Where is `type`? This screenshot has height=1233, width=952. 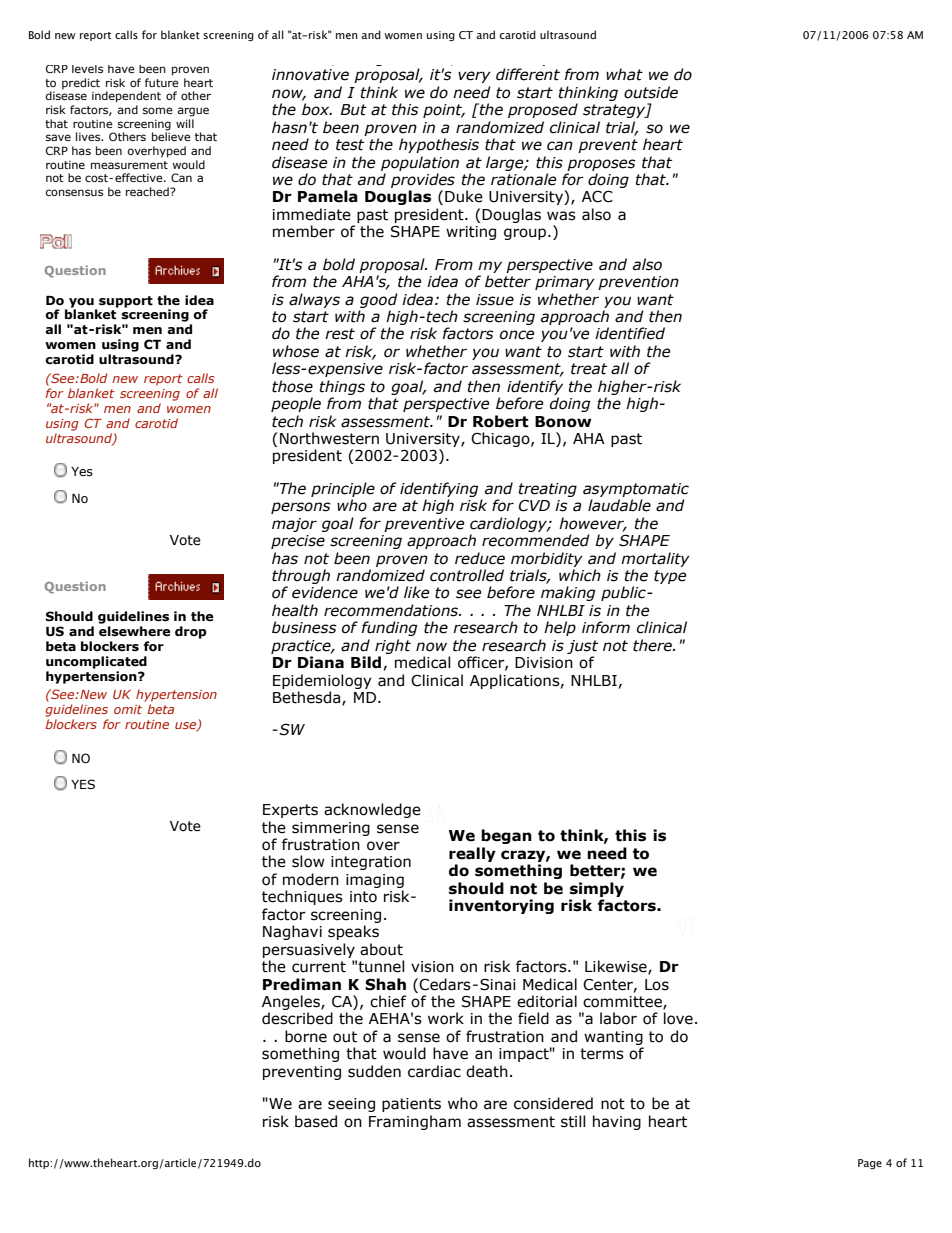
type is located at coordinates (670, 577).
